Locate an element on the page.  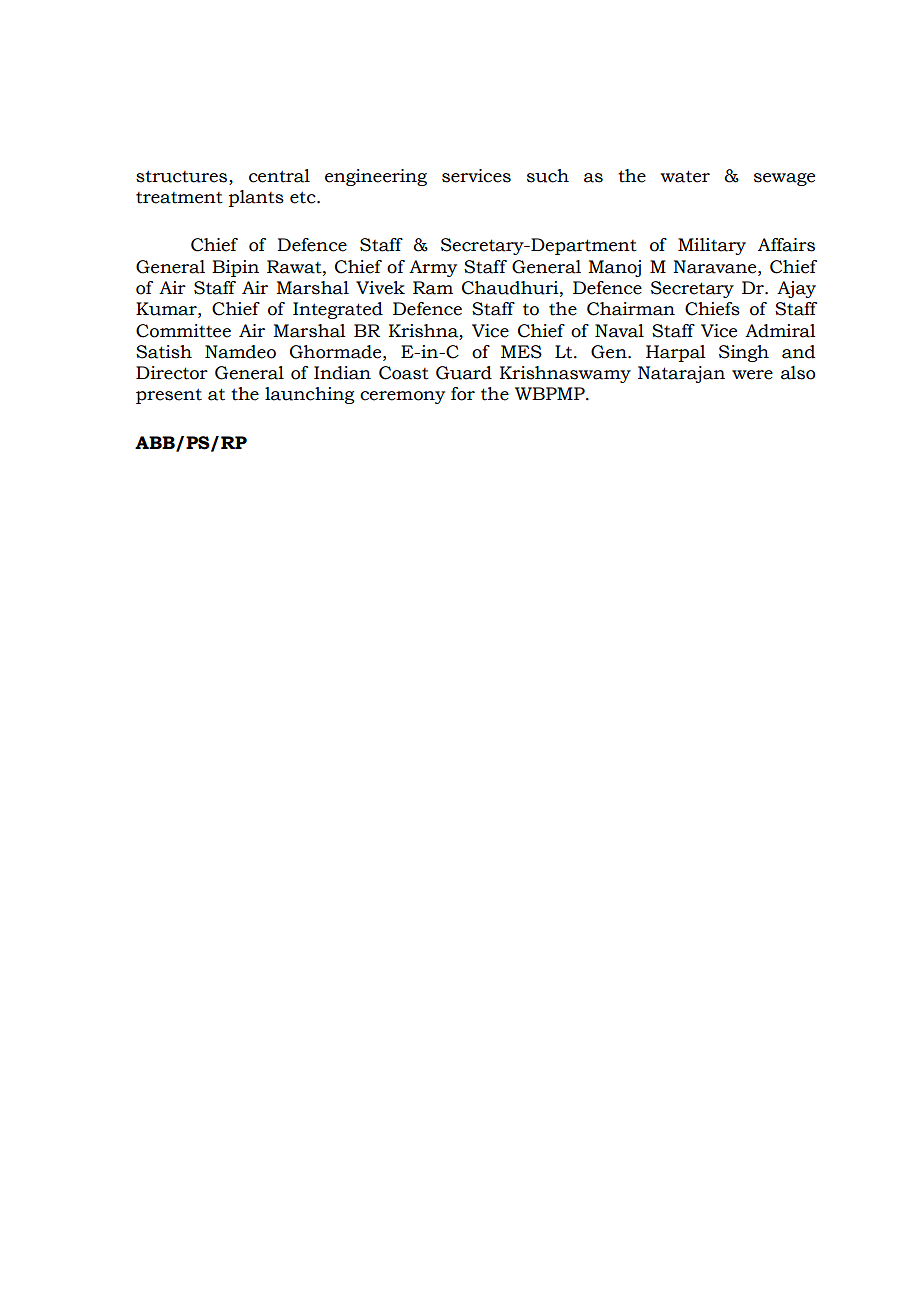
Military is located at coordinates (712, 246).
